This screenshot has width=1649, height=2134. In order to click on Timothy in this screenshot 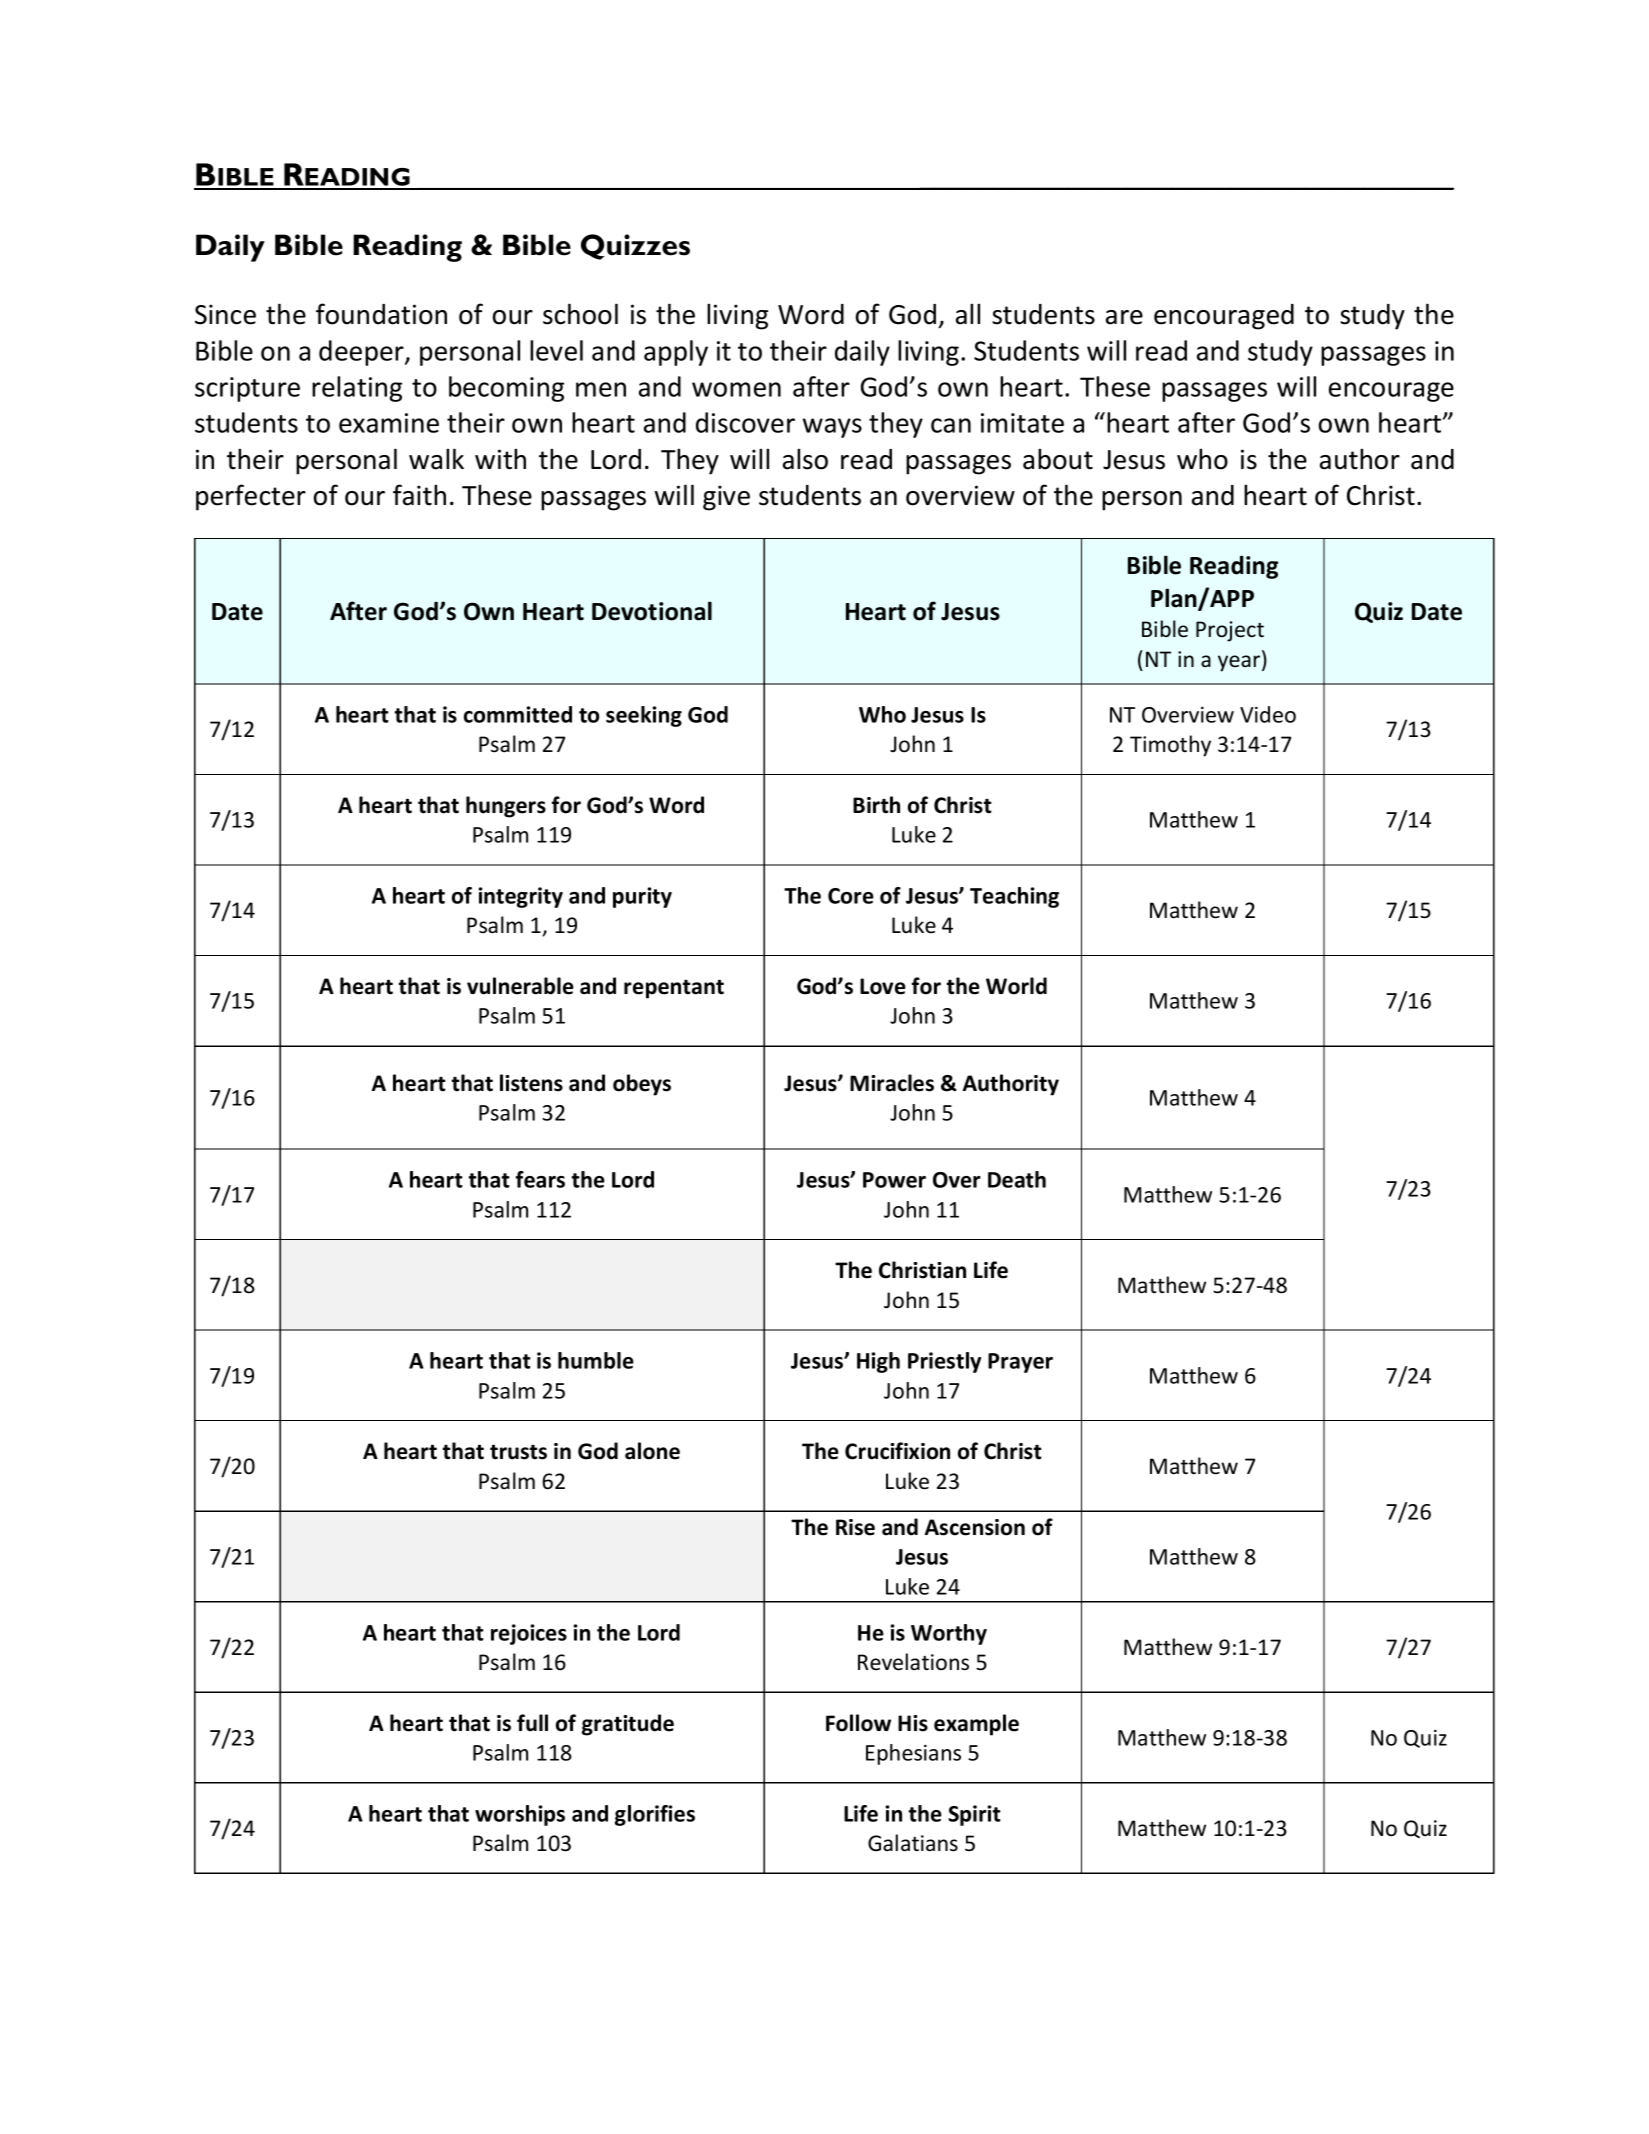, I will do `click(1170, 746)`.
